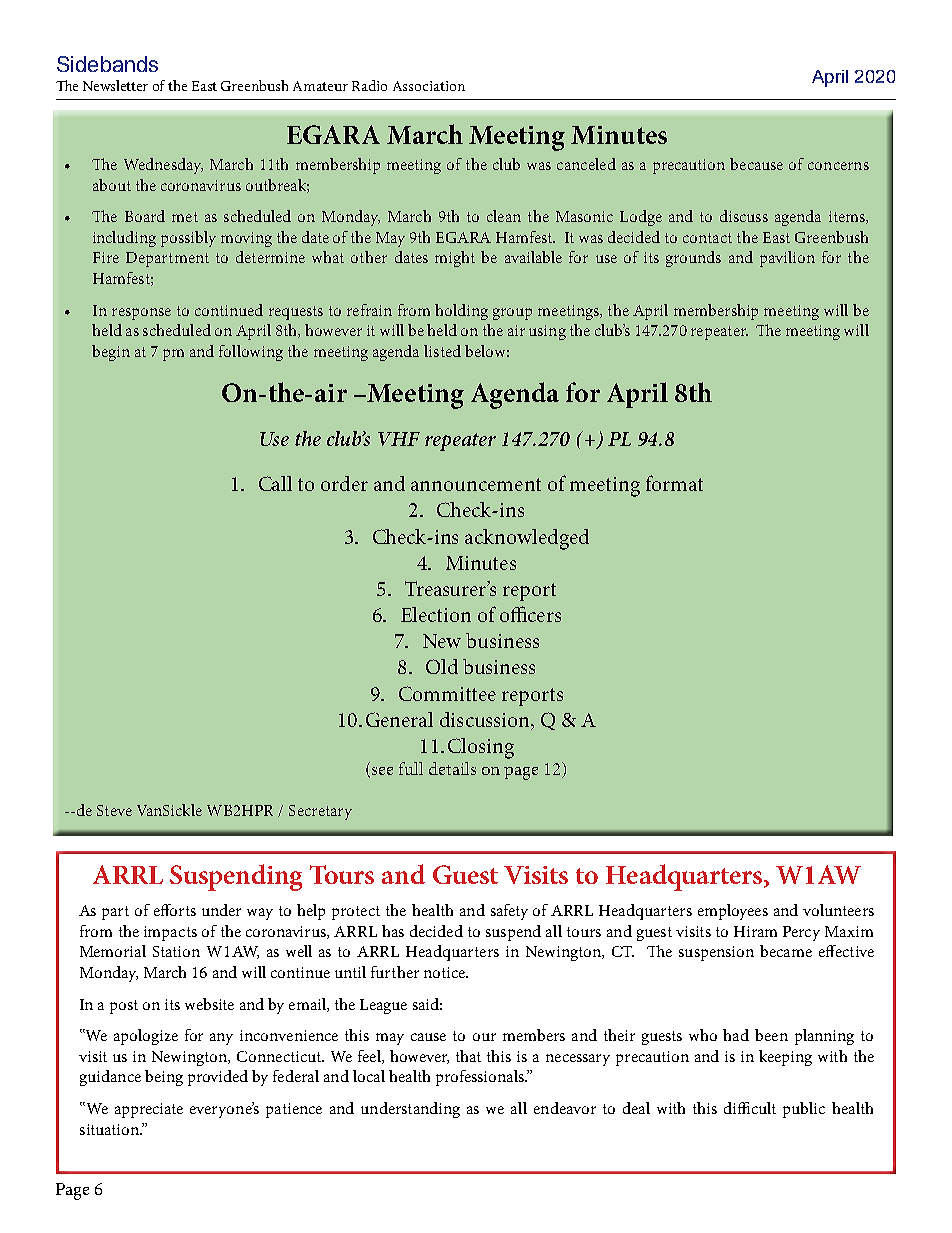 This screenshot has width=952, height=1233. Describe the element at coordinates (481, 1078) in the screenshot. I see `professionals` at that location.
